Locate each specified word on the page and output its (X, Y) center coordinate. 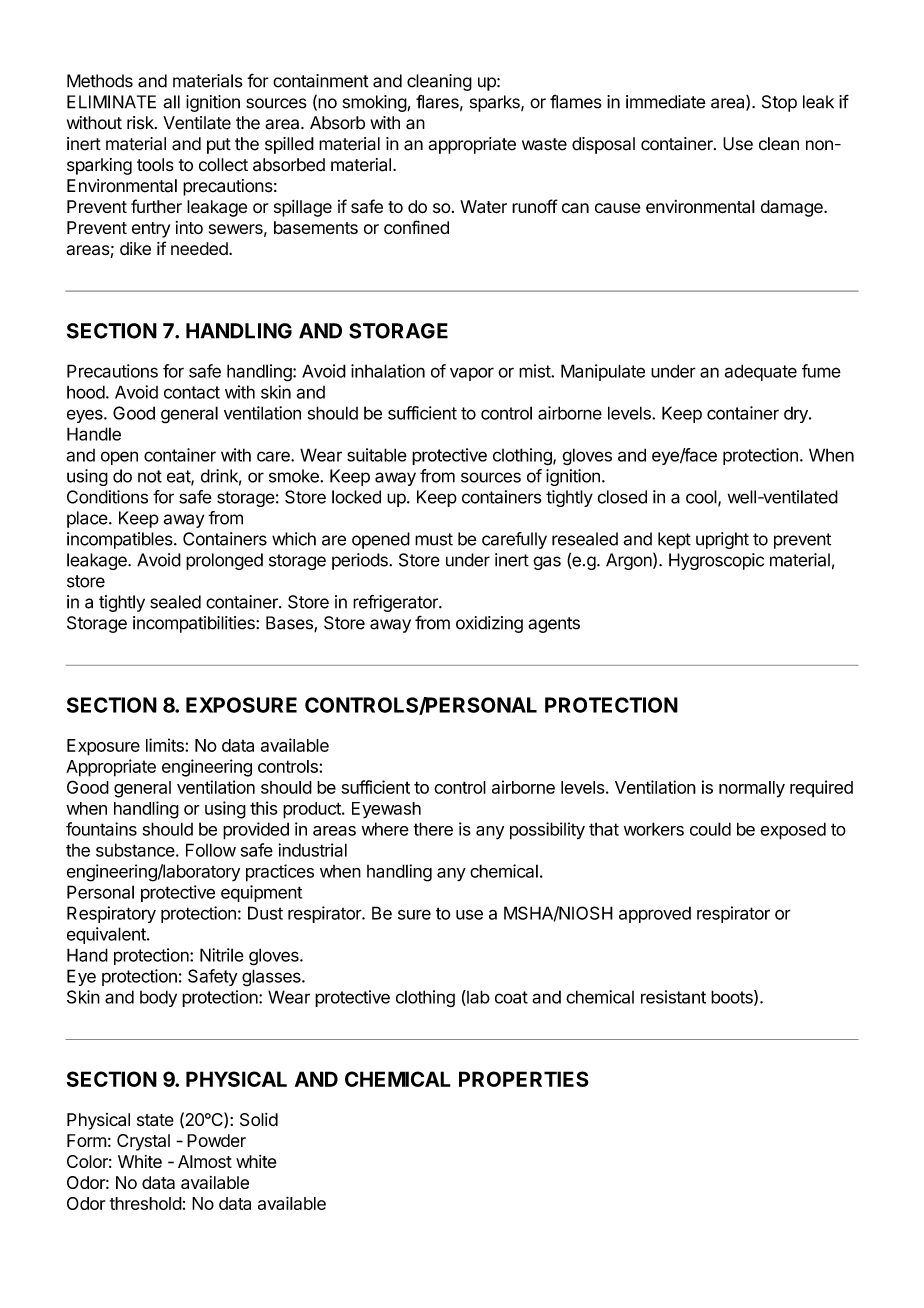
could (710, 829)
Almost (205, 1161)
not (150, 476)
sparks (496, 103)
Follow (211, 850)
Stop (779, 103)
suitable (377, 455)
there (433, 829)
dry (797, 414)
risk (141, 123)
